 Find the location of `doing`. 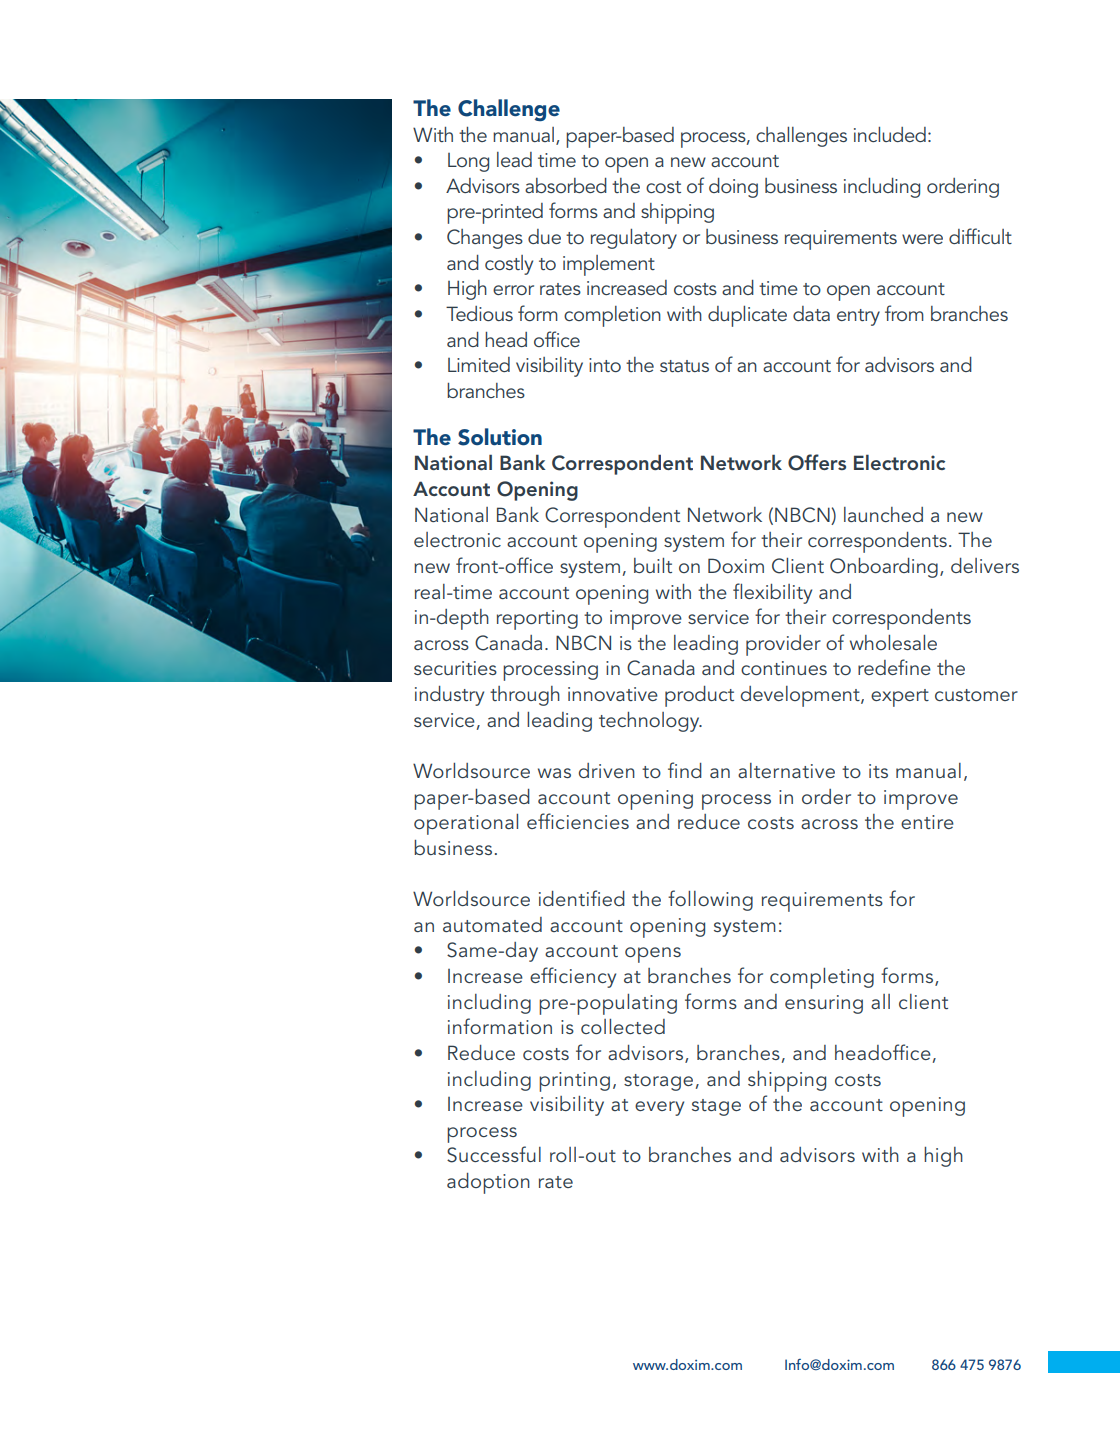

doing is located at coordinates (733, 188).
